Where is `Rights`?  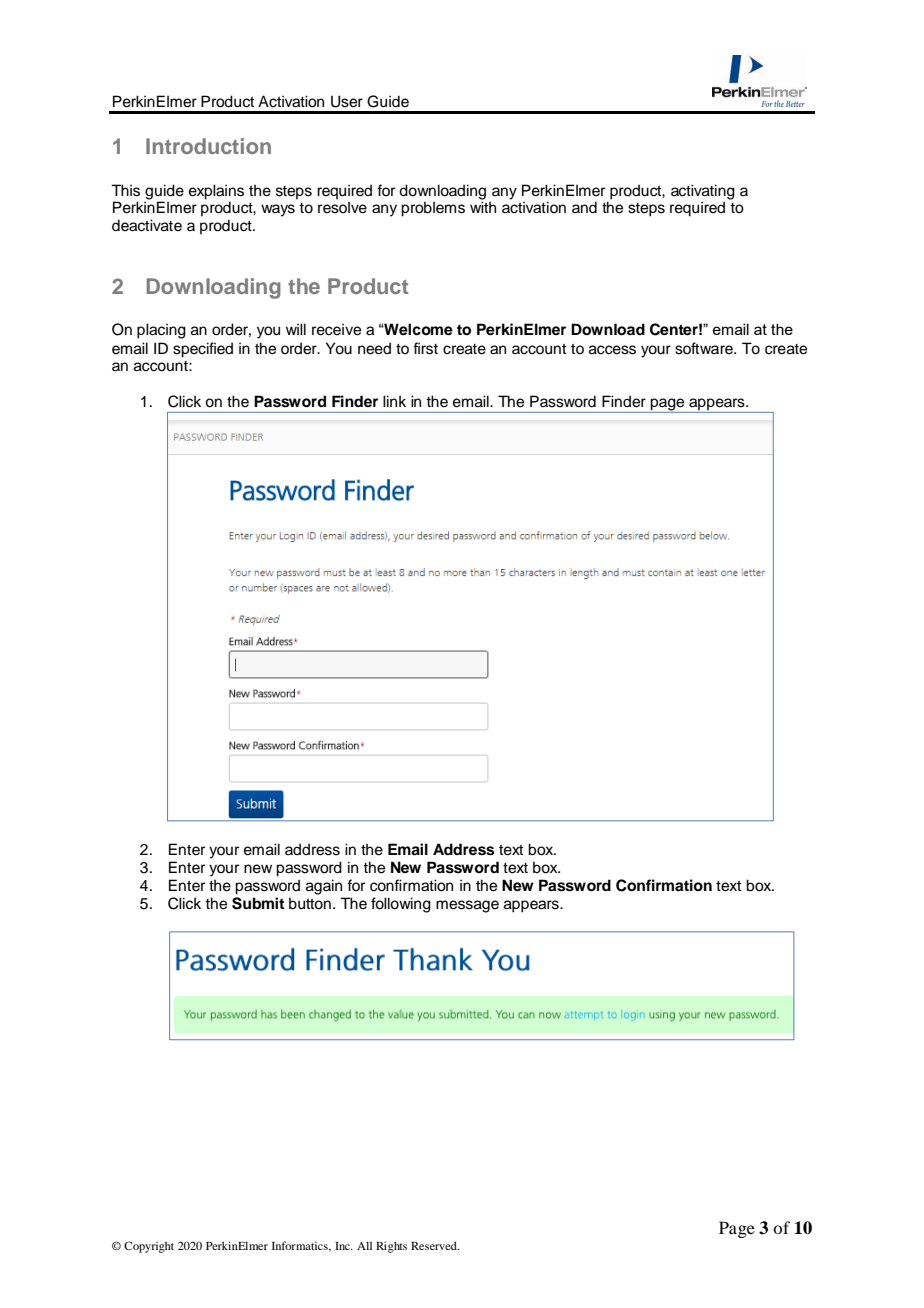 Rights is located at coordinates (391, 1247).
